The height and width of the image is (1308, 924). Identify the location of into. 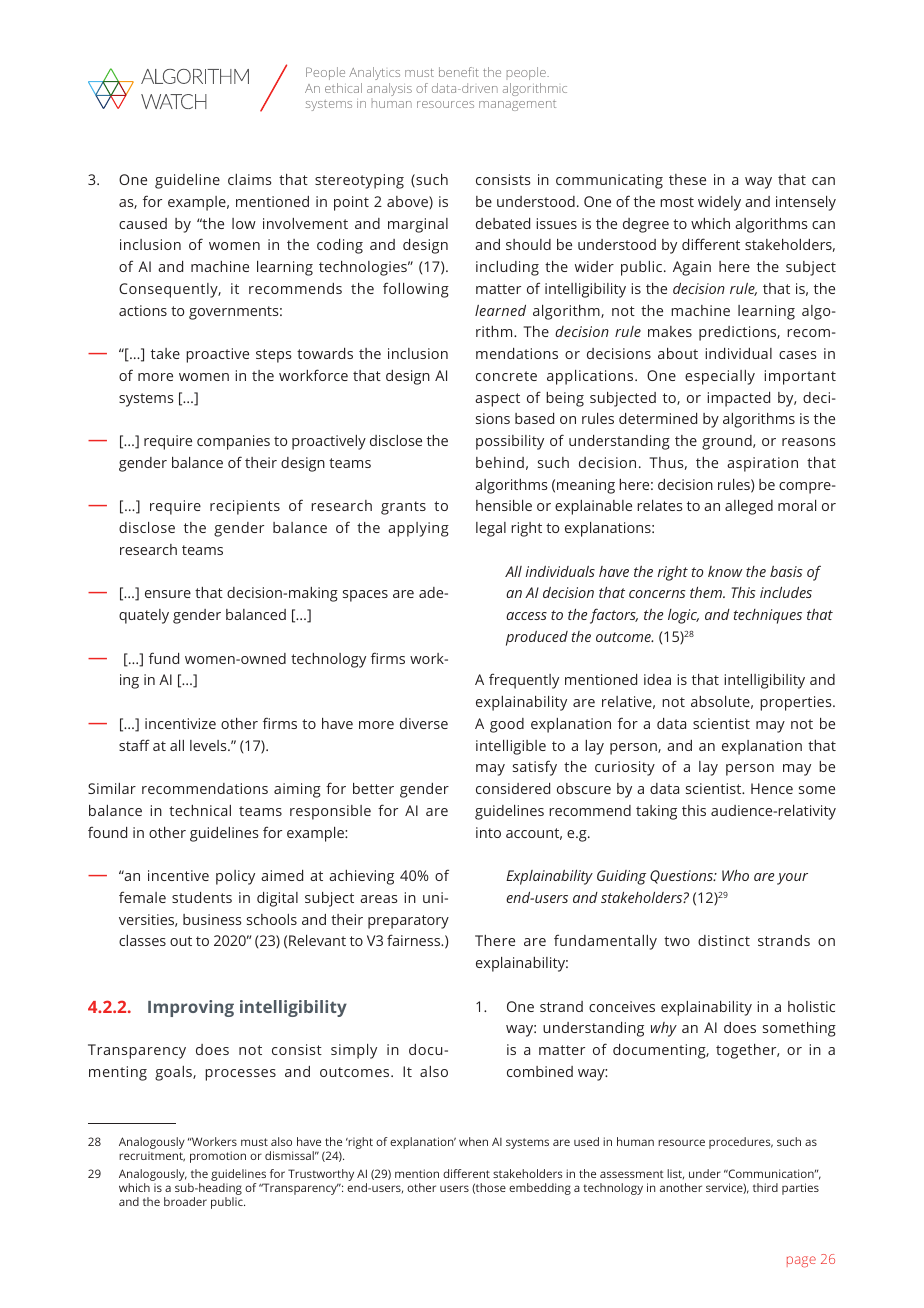
(488, 832).
